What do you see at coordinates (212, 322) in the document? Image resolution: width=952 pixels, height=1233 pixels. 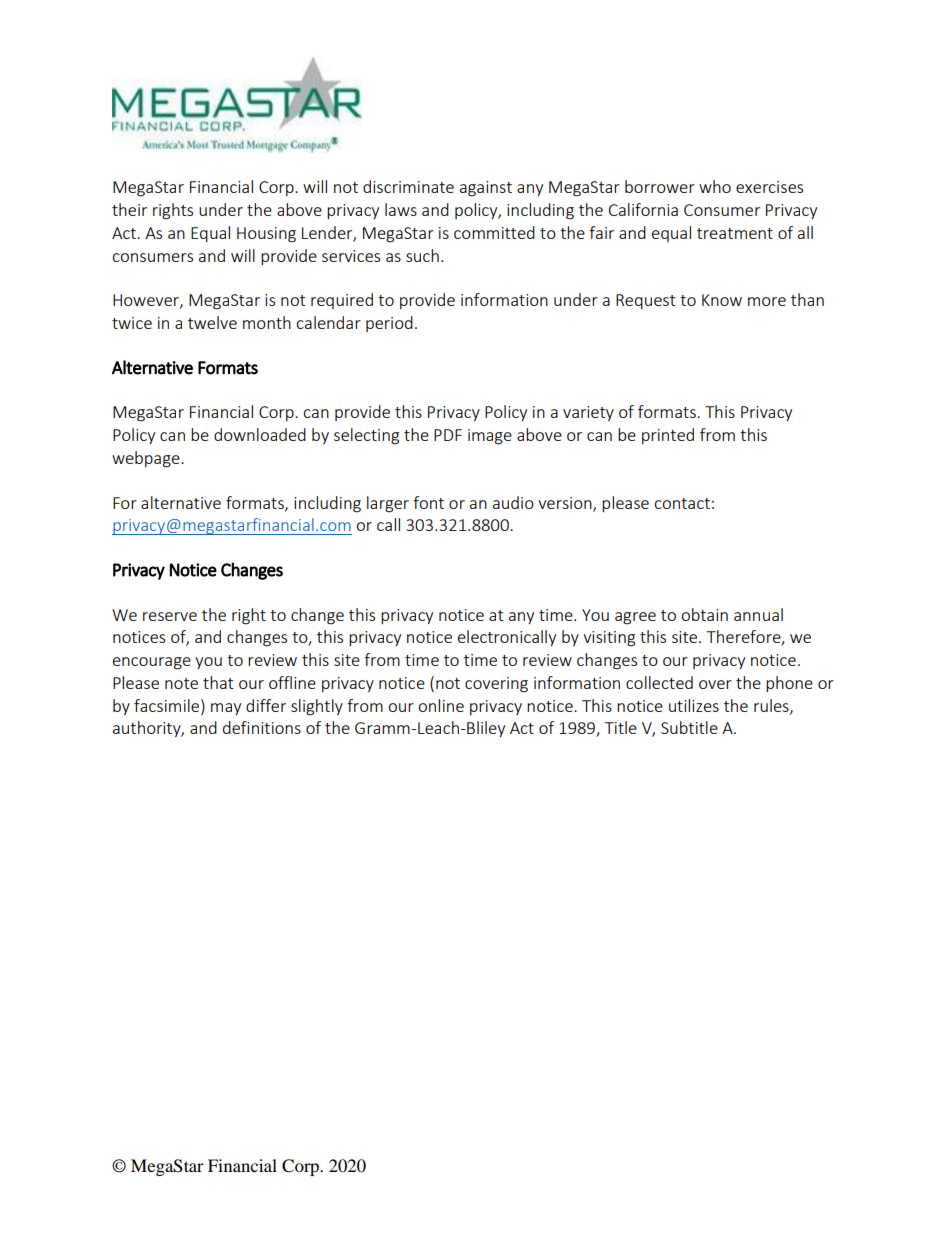 I see `twelve` at bounding box center [212, 322].
